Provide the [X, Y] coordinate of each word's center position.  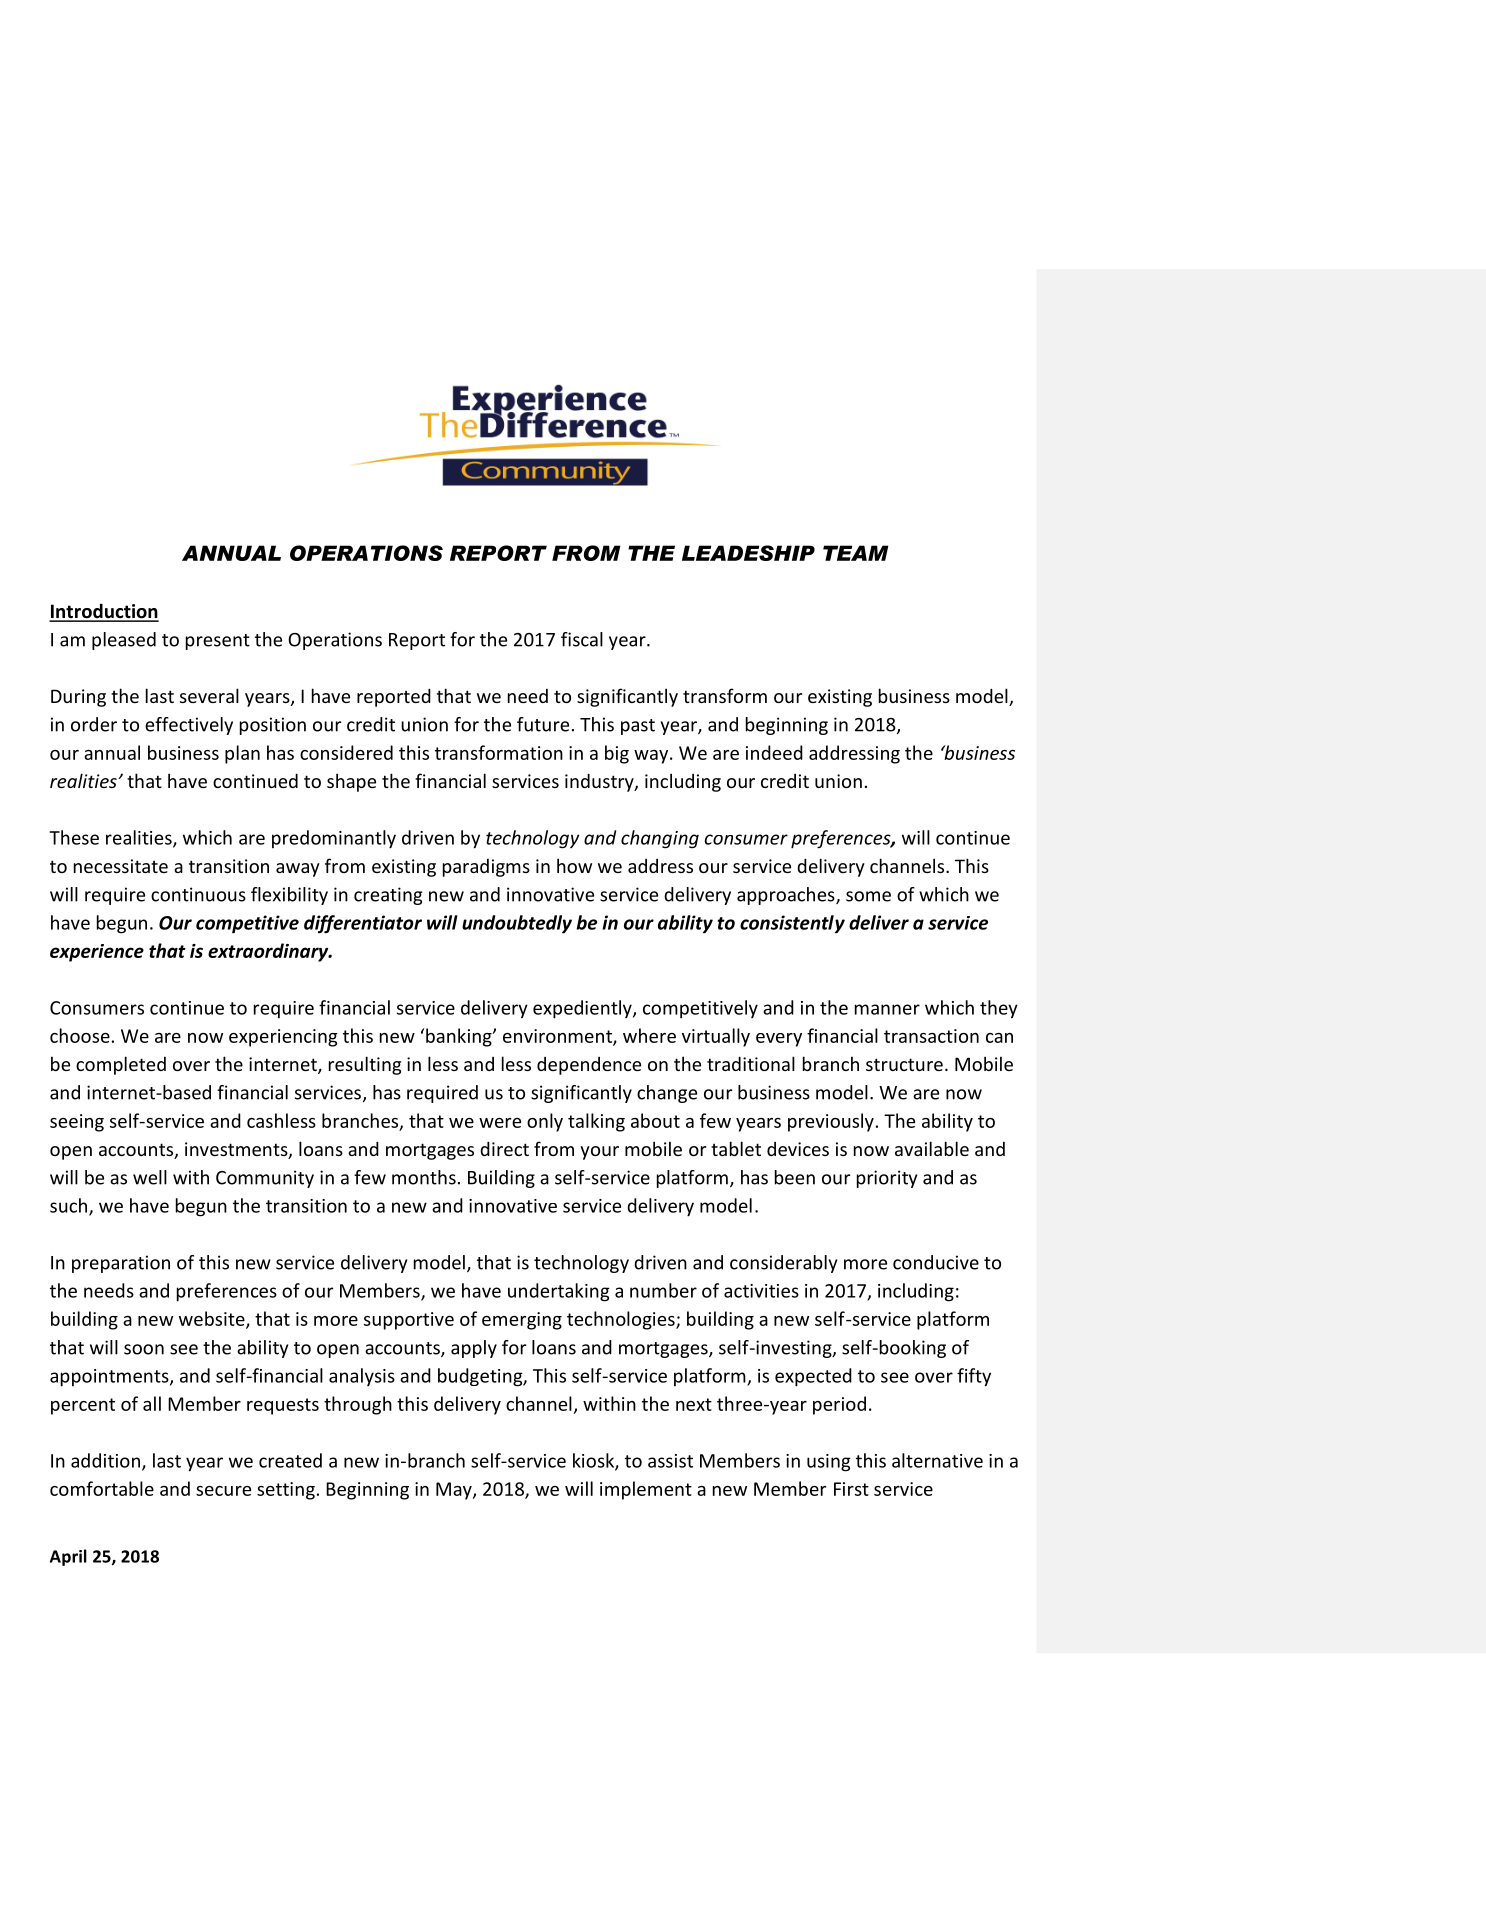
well [150, 1177]
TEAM [856, 553]
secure [223, 1491]
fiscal [582, 639]
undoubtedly [517, 924]
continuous [198, 894]
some [868, 896]
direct [504, 1148]
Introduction [104, 612]
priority [887, 1179]
